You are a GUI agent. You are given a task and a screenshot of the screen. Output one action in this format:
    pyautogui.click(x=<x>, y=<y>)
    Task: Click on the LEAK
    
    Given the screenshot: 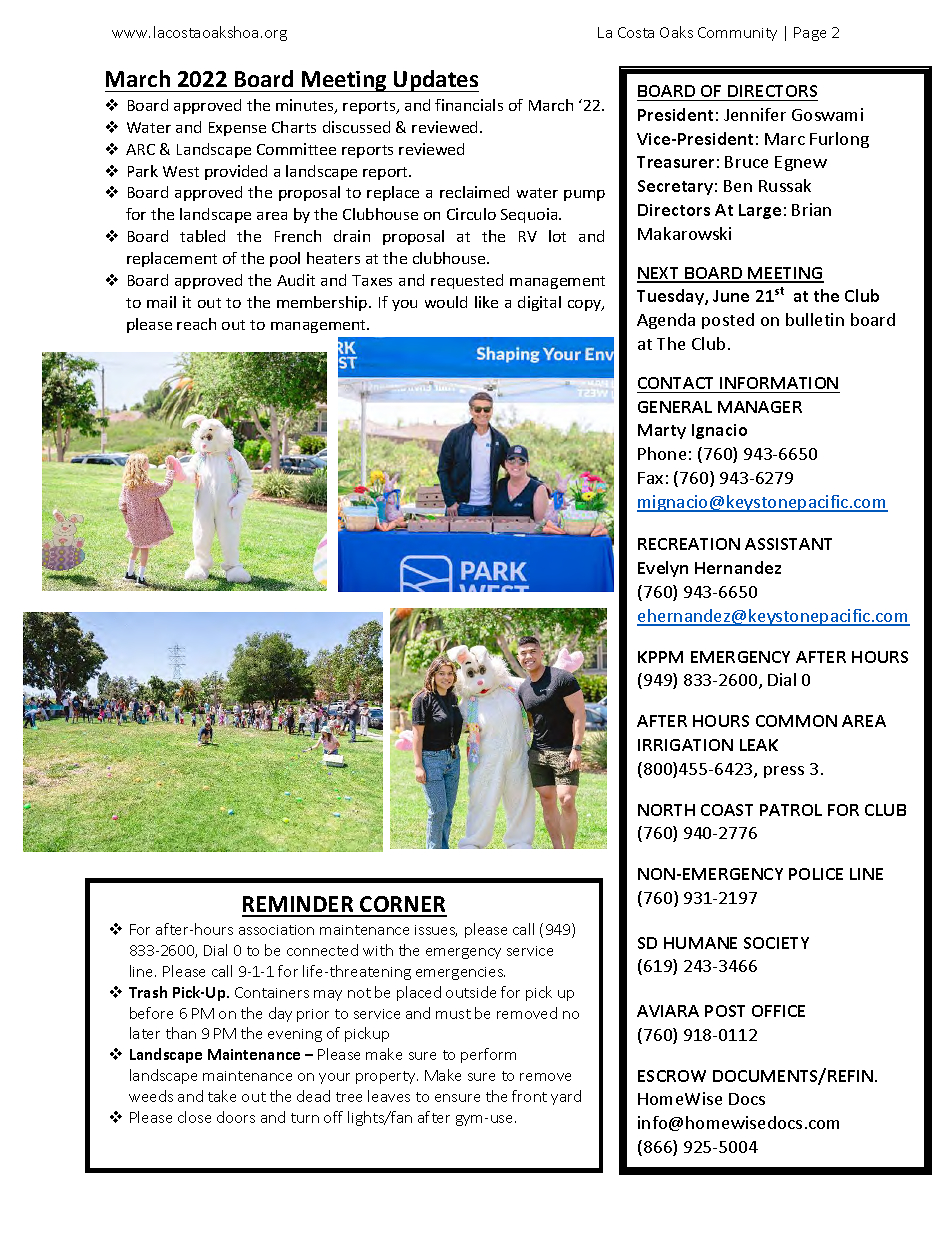 What is the action you would take?
    pyautogui.click(x=759, y=745)
